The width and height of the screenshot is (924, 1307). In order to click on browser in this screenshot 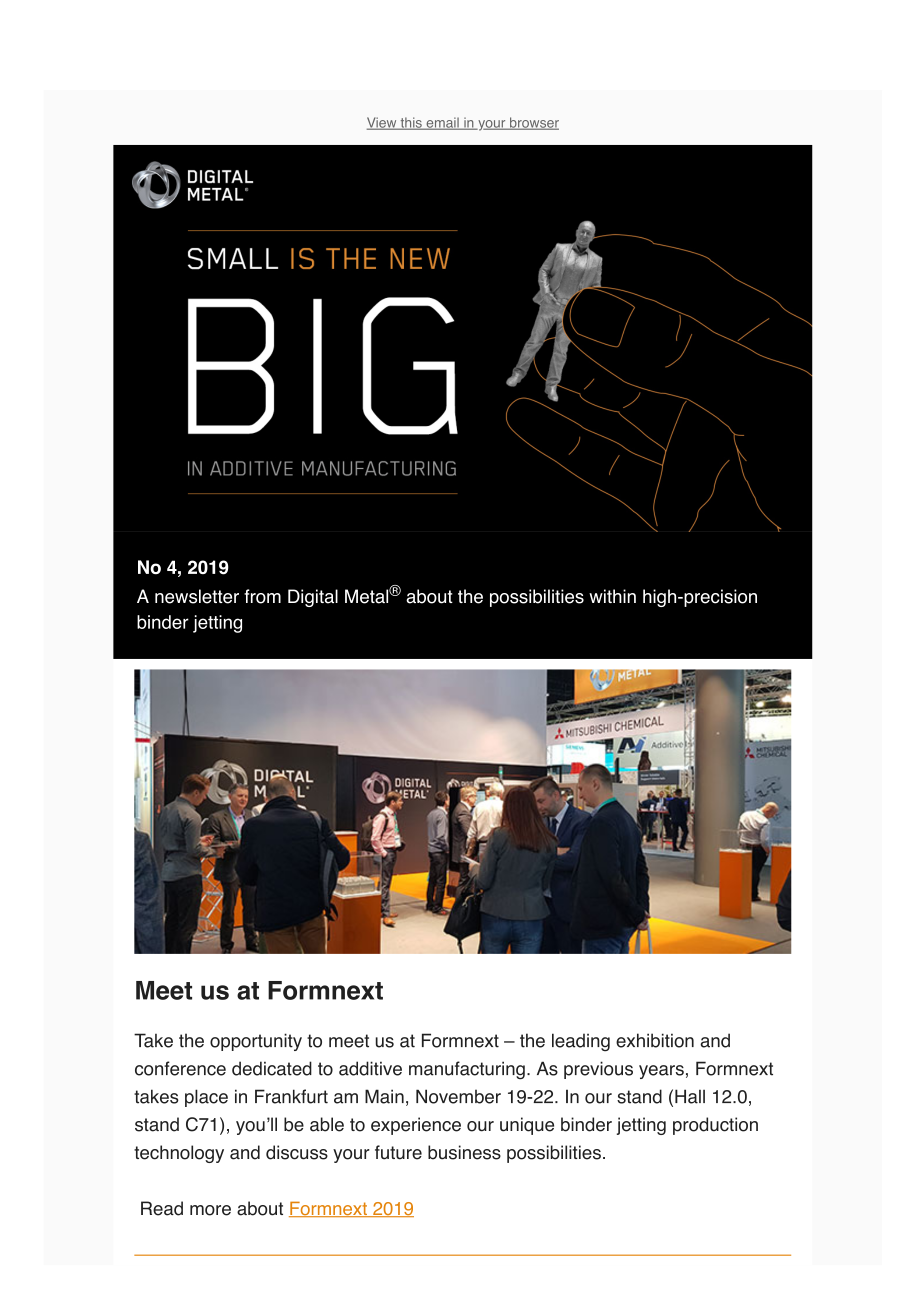, I will do `click(533, 123)`.
